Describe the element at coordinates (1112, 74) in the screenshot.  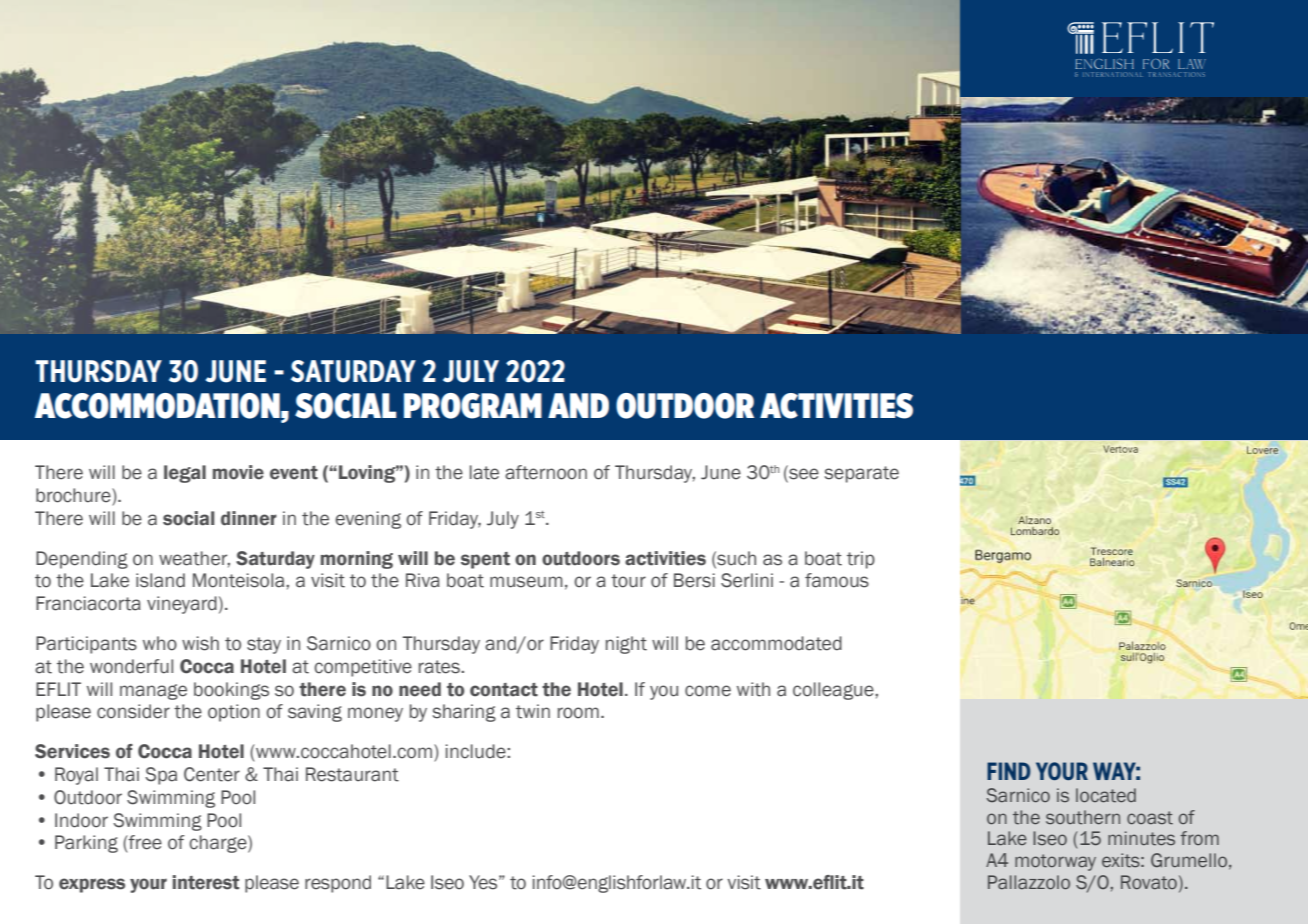
I see `INTERNATIONAL` at that location.
